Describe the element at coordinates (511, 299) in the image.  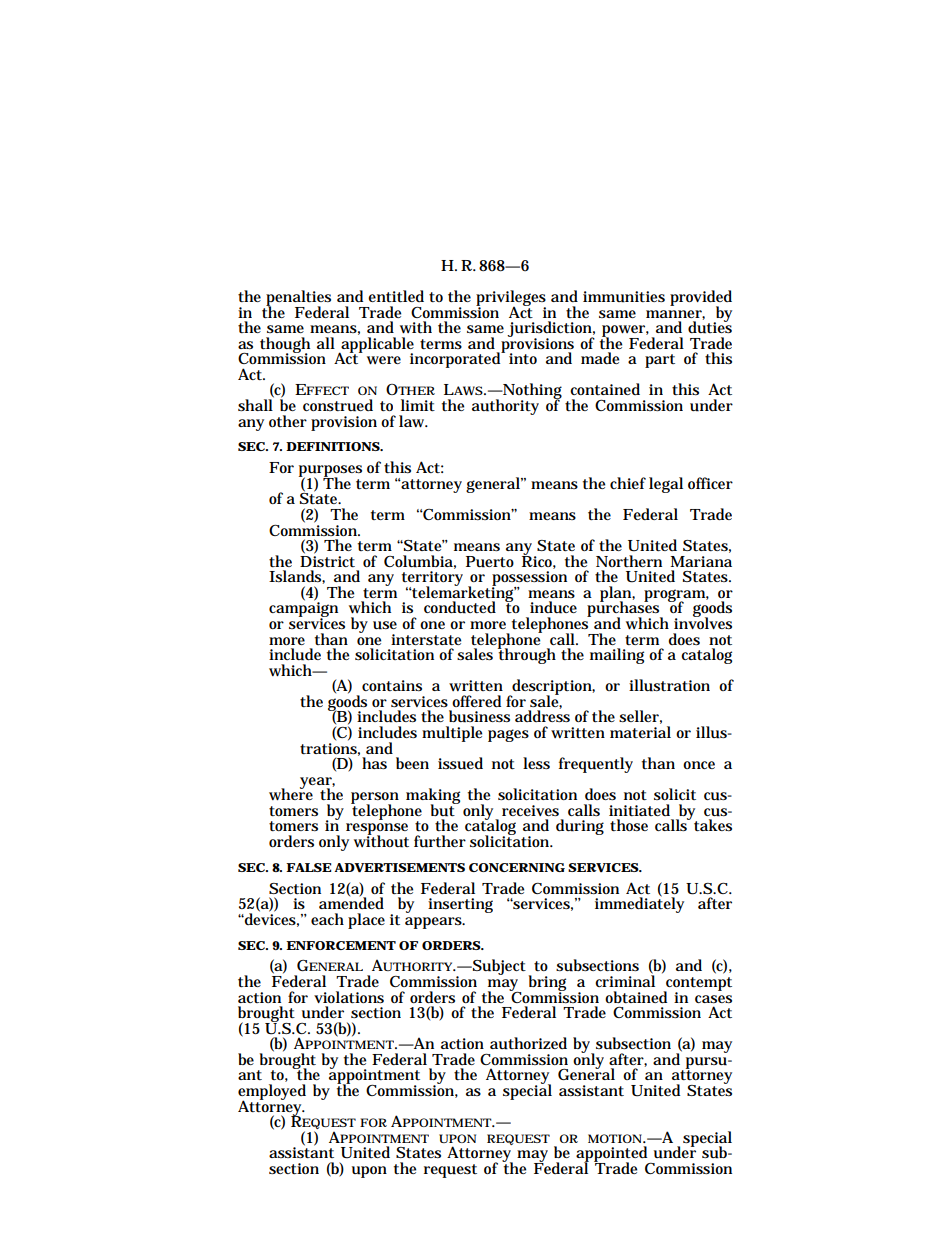
I see `privileges` at that location.
